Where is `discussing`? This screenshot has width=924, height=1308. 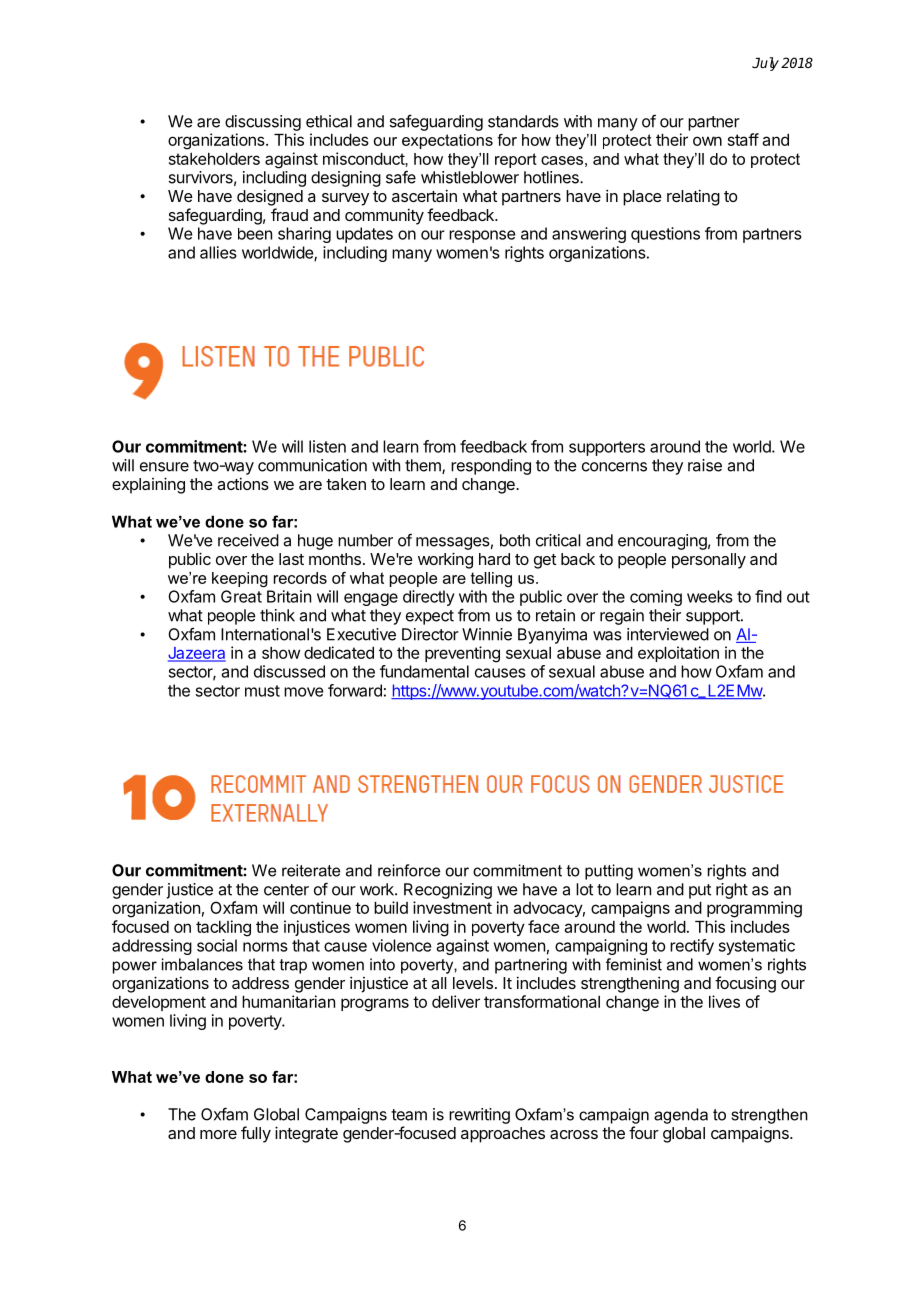
discussing is located at coordinates (263, 123).
